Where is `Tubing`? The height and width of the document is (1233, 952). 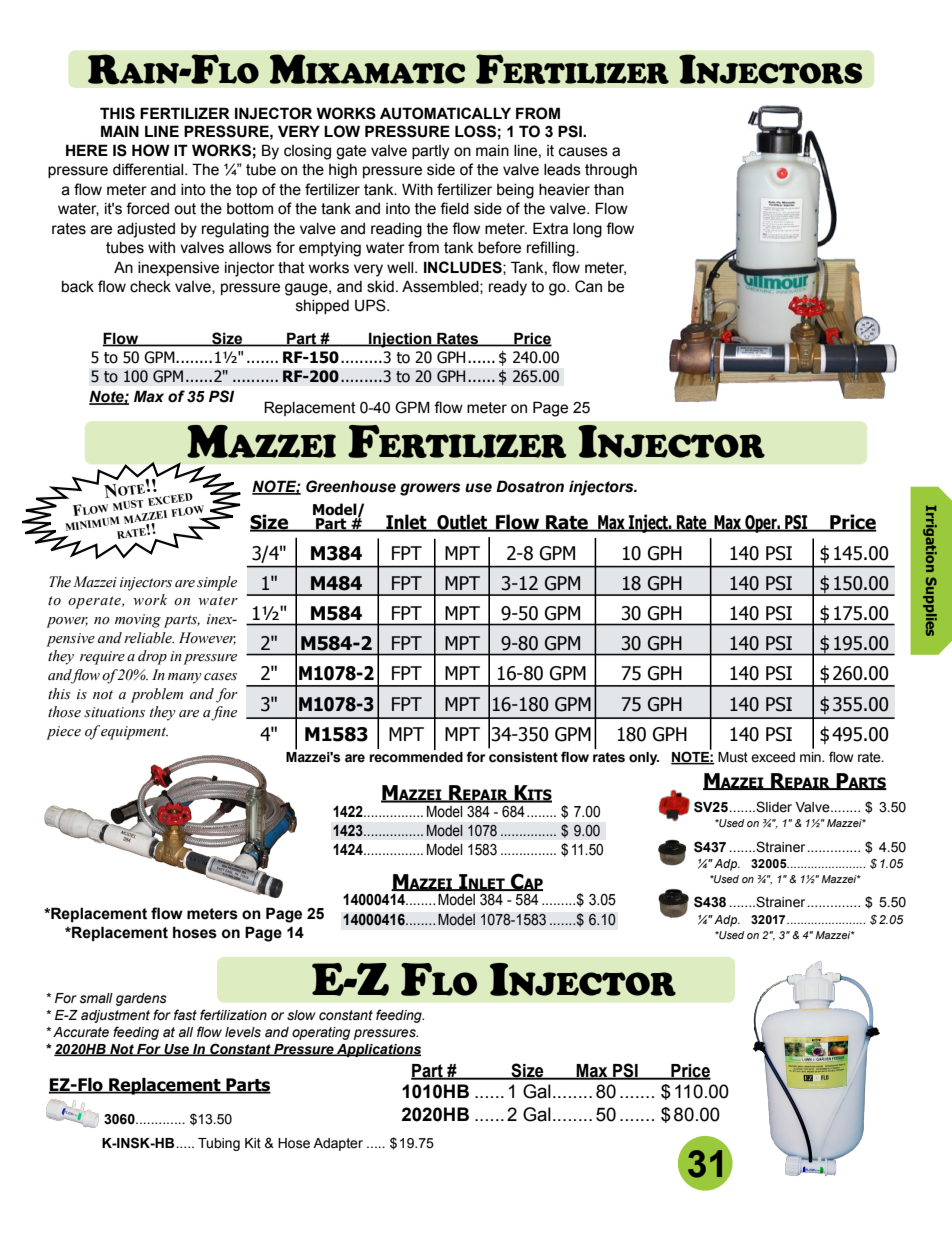 Tubing is located at coordinates (219, 1144).
